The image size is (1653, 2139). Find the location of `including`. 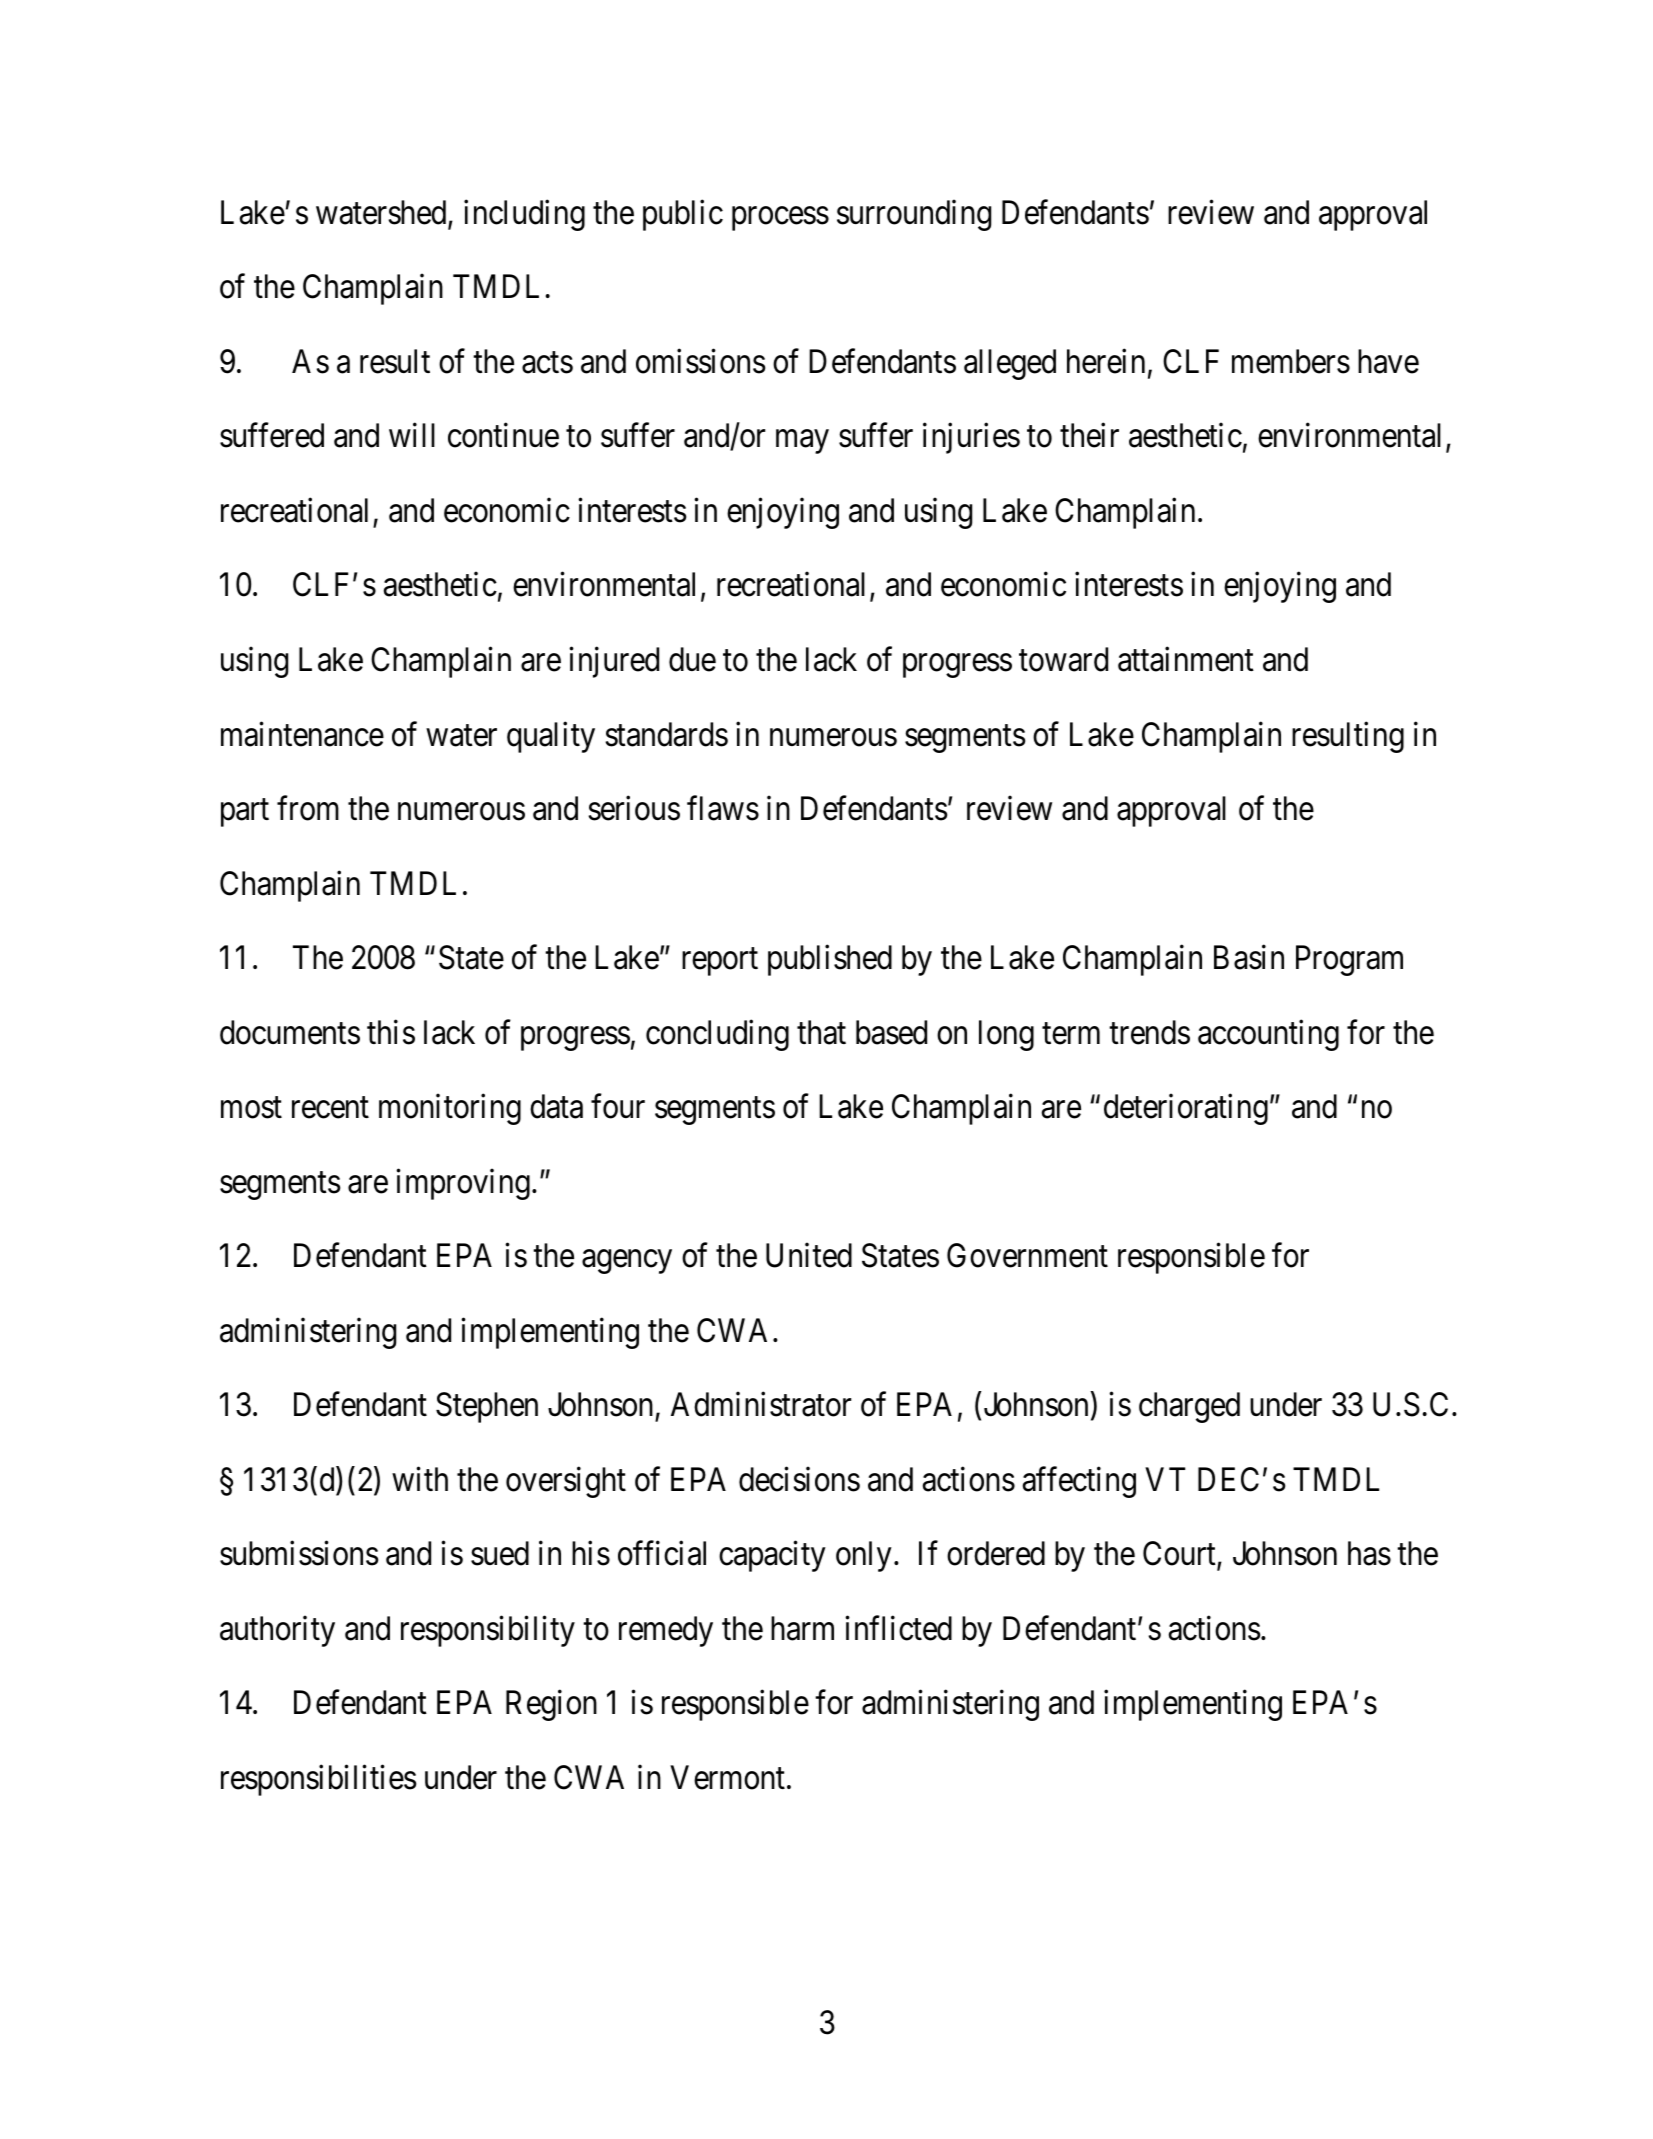

including is located at coordinates (524, 215).
